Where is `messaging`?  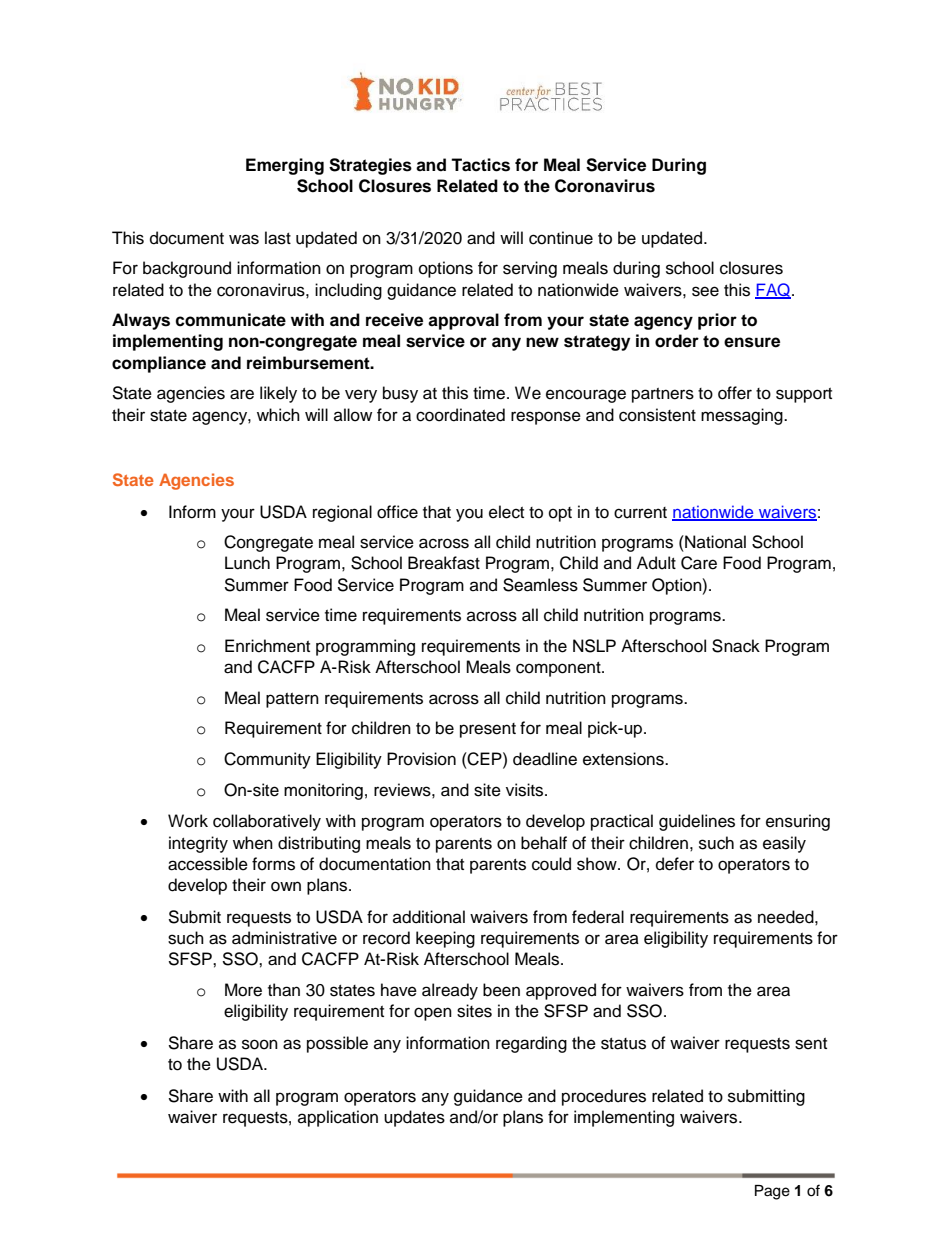 messaging is located at coordinates (743, 416).
